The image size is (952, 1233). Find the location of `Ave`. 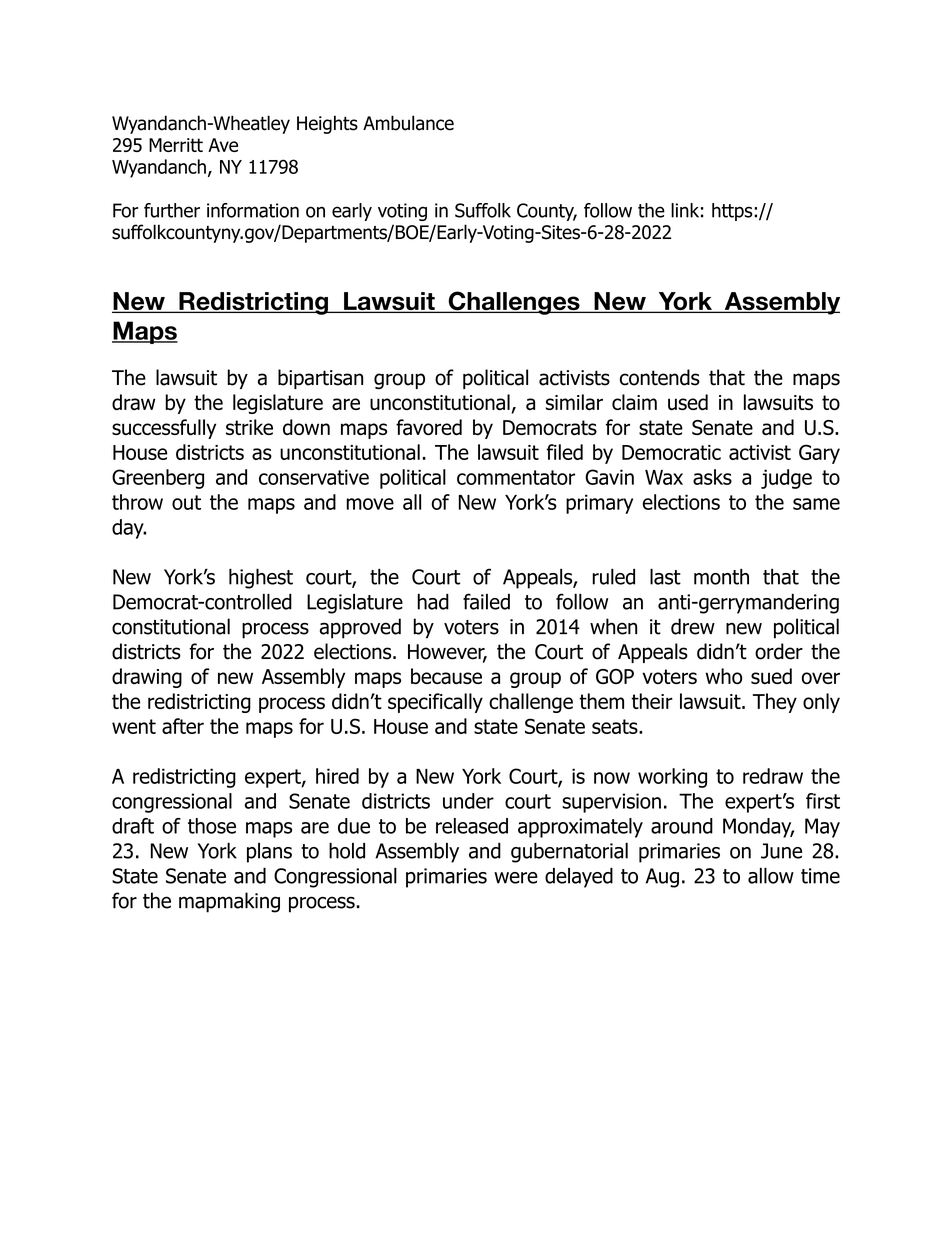

Ave is located at coordinates (223, 145).
